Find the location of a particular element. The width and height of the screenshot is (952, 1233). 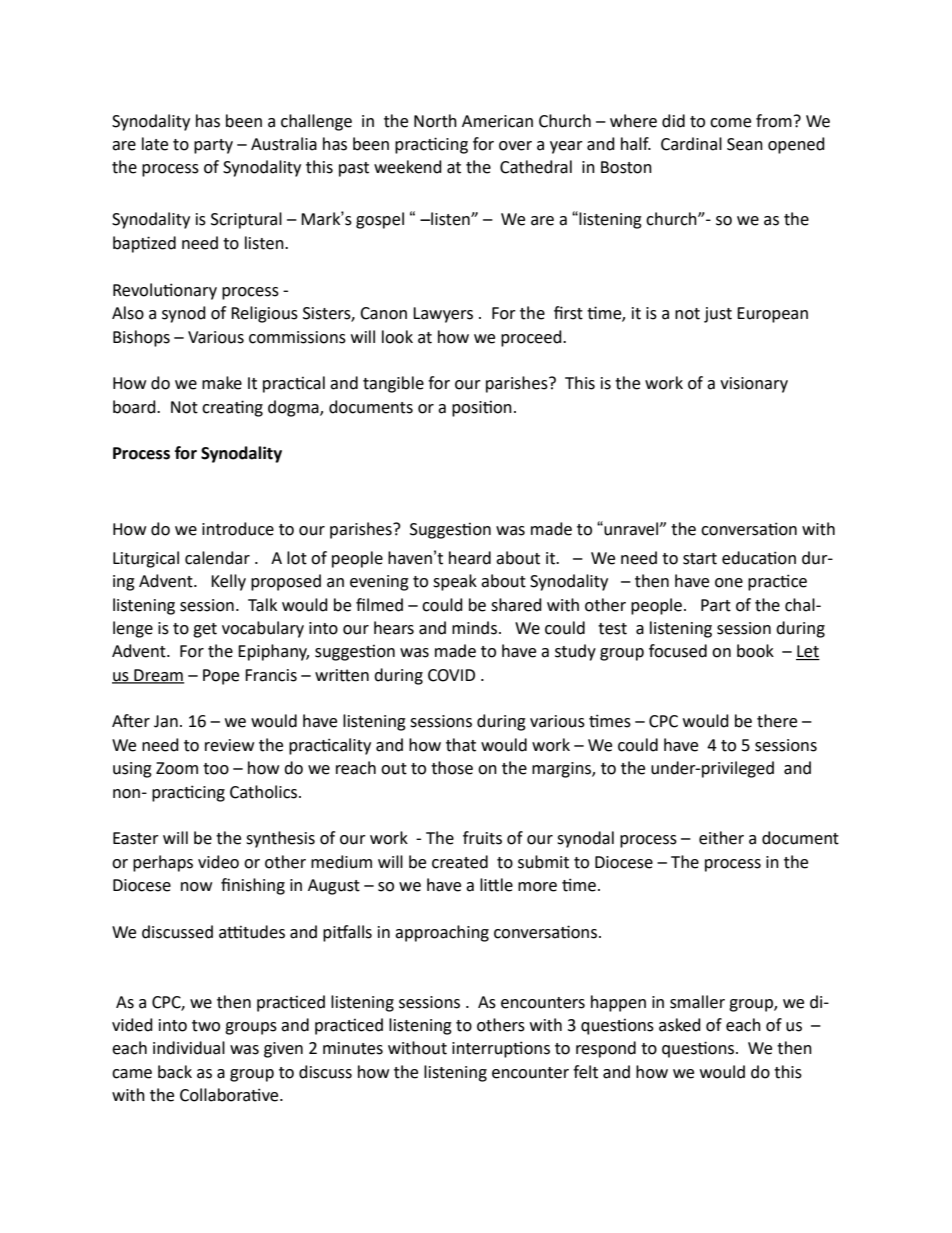

start is located at coordinates (700, 559).
